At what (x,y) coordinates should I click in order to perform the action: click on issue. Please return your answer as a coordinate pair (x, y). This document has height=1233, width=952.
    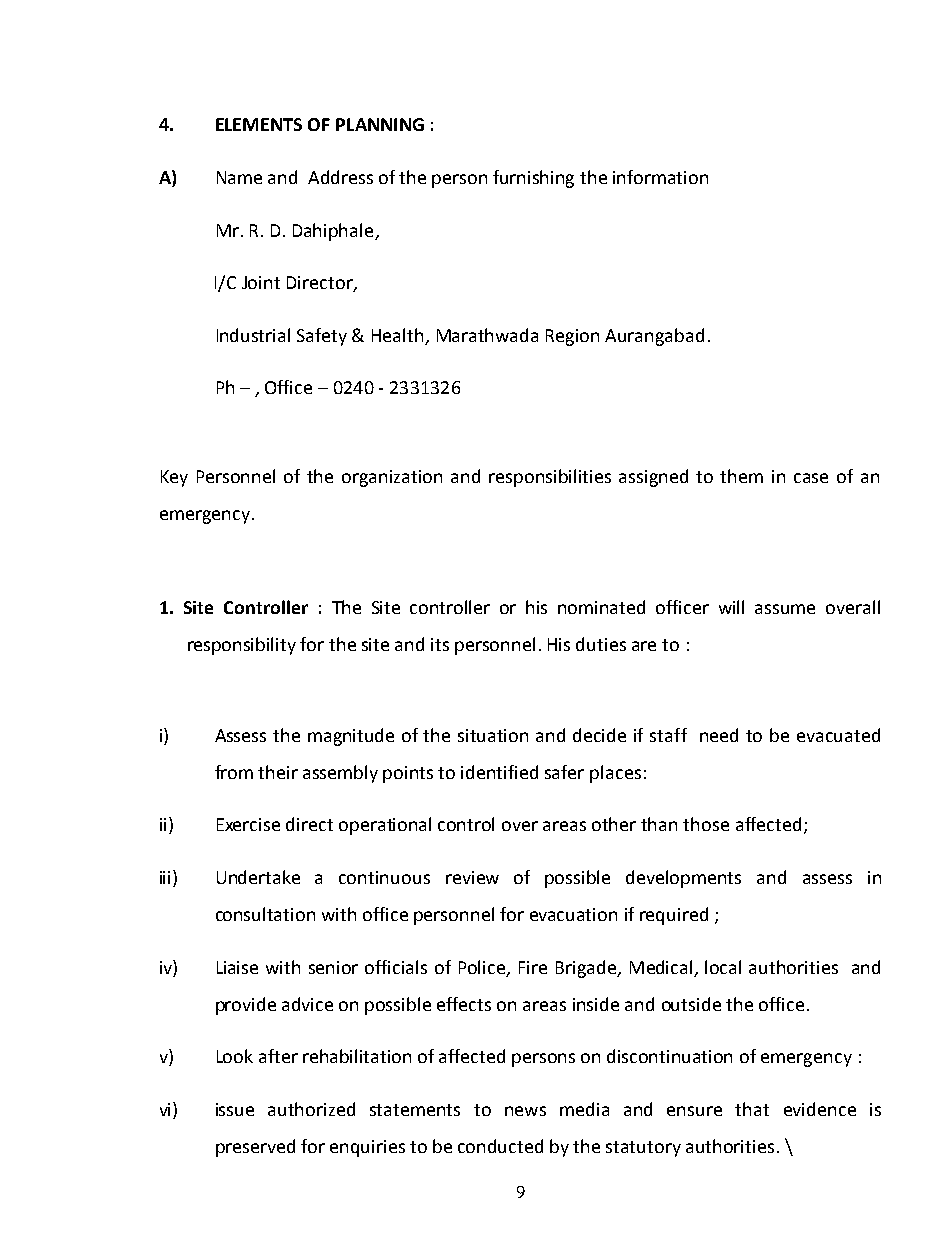
    Looking at the image, I should click on (235, 1109).
